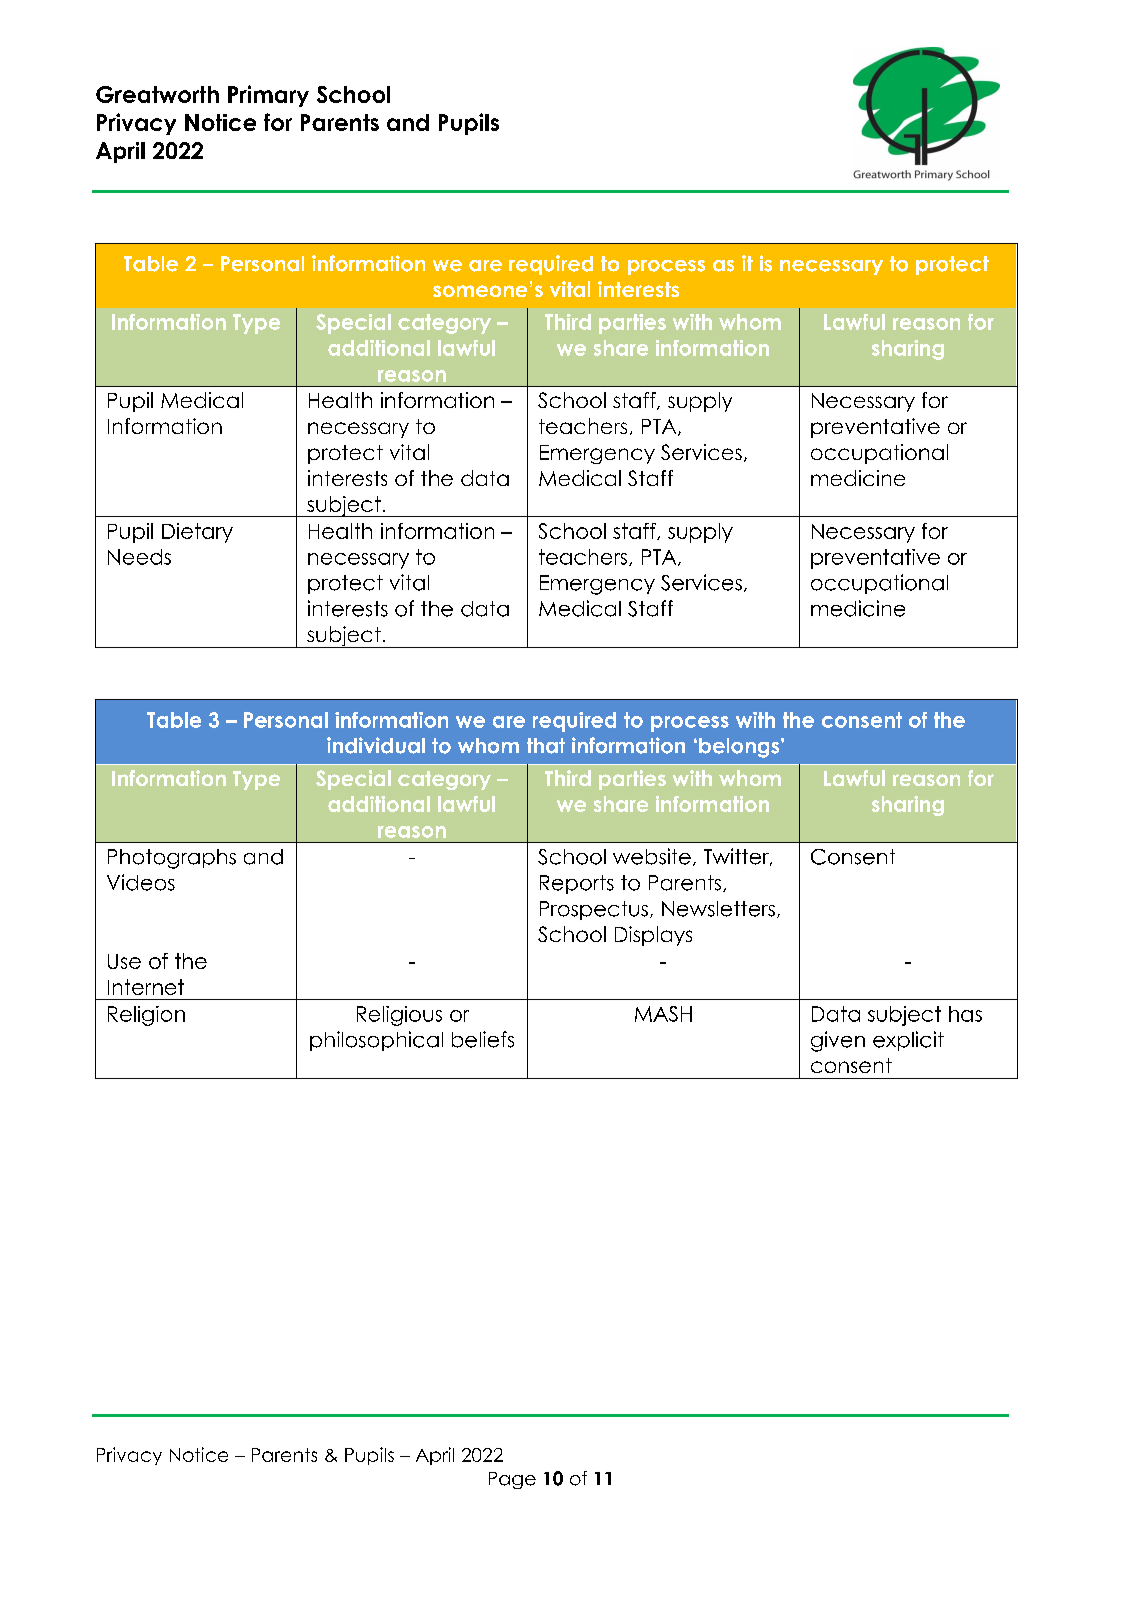 The height and width of the screenshot is (1615, 1142). Describe the element at coordinates (483, 1039) in the screenshot. I see `beliefs` at that location.
